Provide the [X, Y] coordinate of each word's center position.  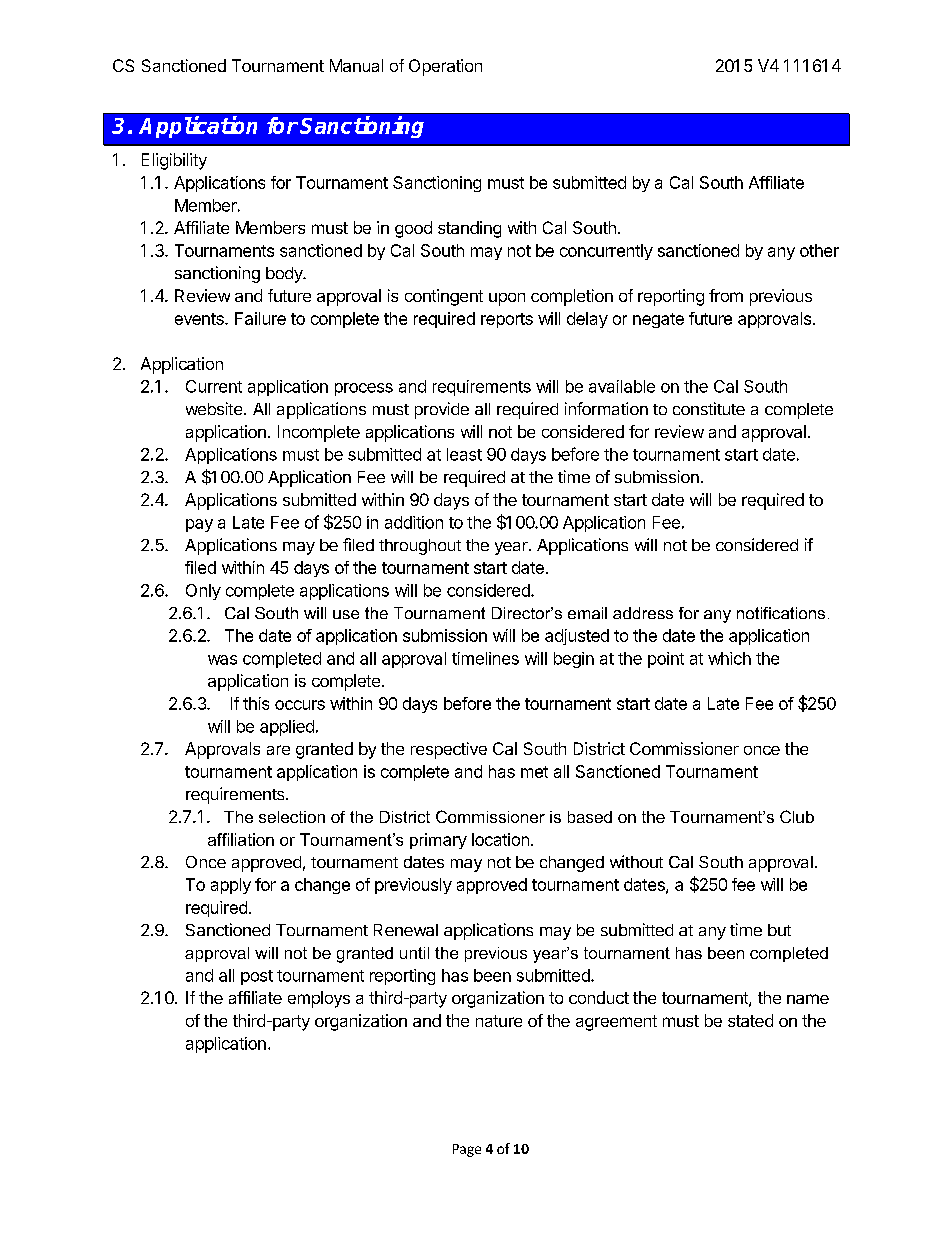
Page [467, 1150]
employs [319, 999]
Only [203, 592]
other [819, 250]
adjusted [577, 637]
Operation [445, 67]
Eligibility [174, 161]
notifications [781, 613]
